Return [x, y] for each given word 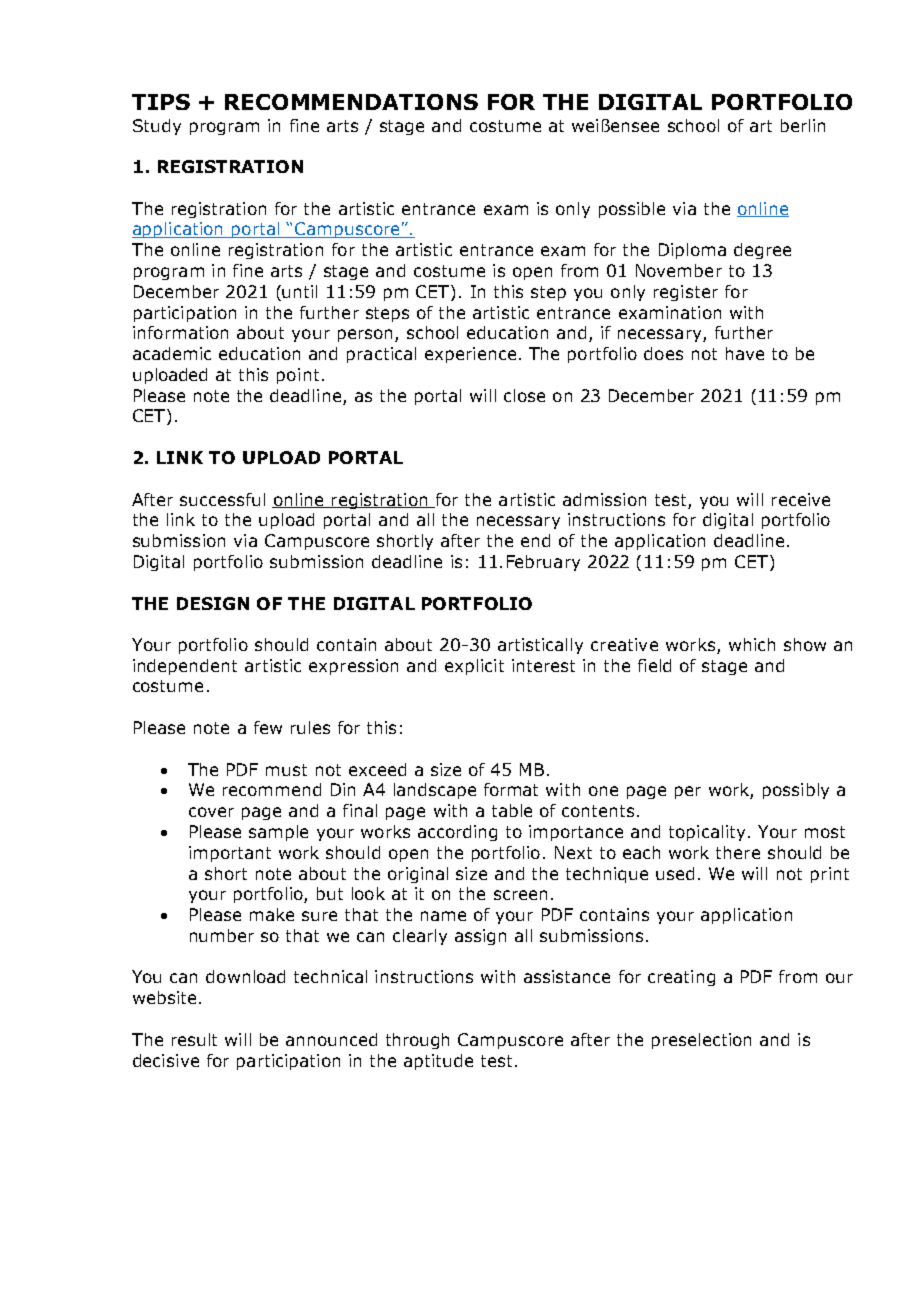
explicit [474, 667]
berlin [803, 125]
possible [632, 210]
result [194, 1039]
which [752, 644]
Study [157, 127]
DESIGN [213, 603]
